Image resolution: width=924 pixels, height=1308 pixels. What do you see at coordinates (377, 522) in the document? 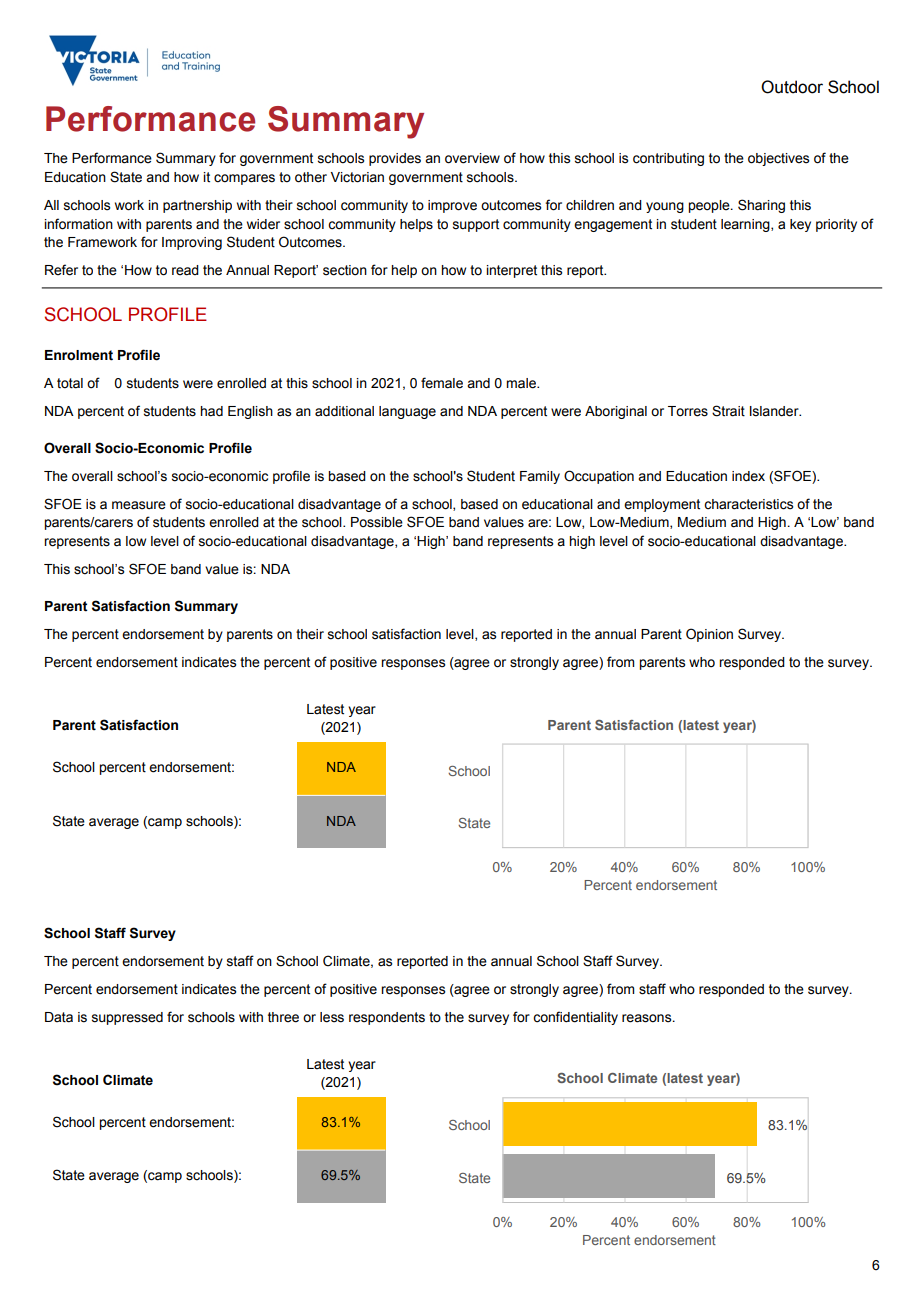
I see `Possible` at bounding box center [377, 522].
